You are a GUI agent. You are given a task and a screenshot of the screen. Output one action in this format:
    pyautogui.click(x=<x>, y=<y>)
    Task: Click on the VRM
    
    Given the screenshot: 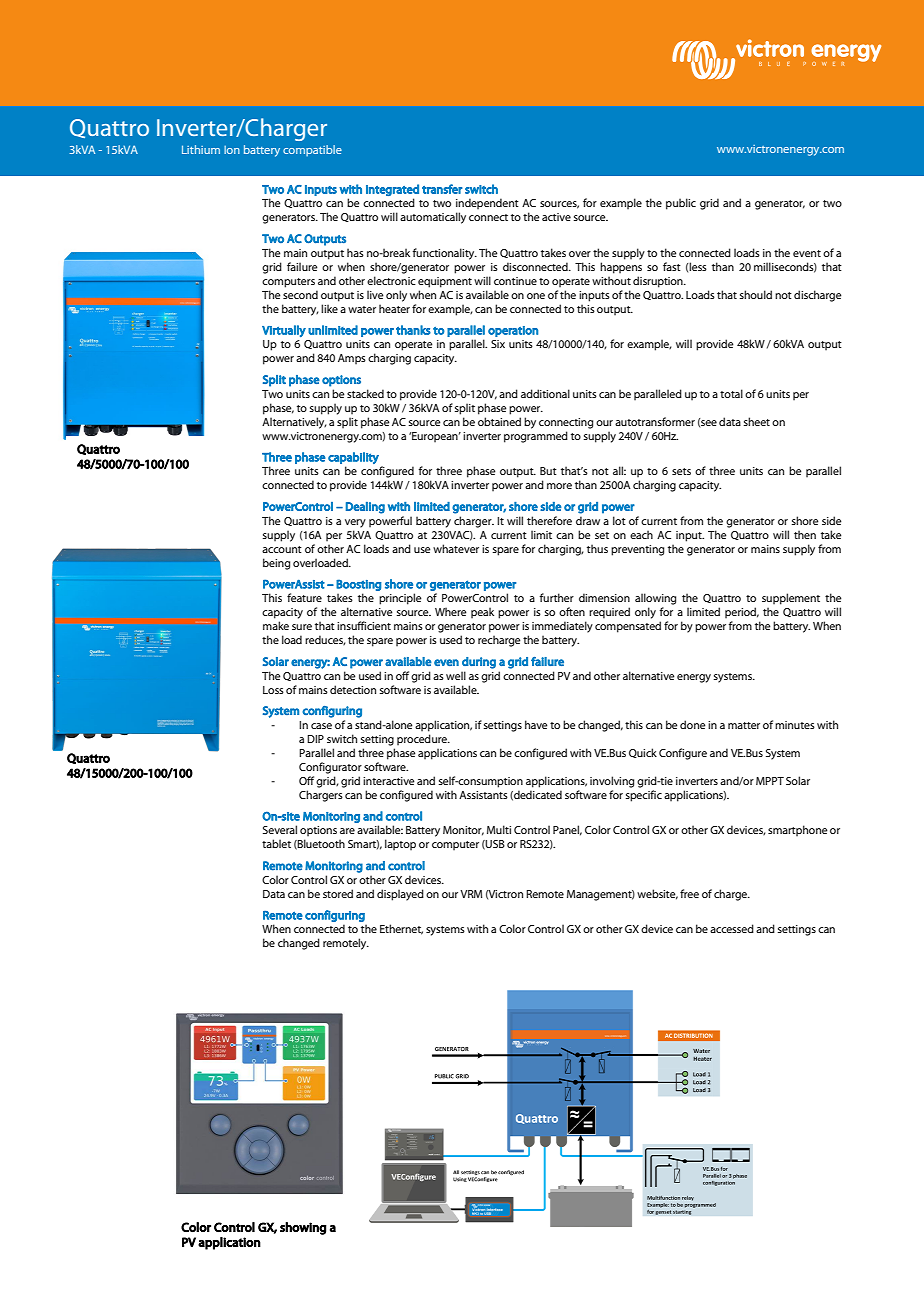 What is the action you would take?
    pyautogui.click(x=471, y=894)
